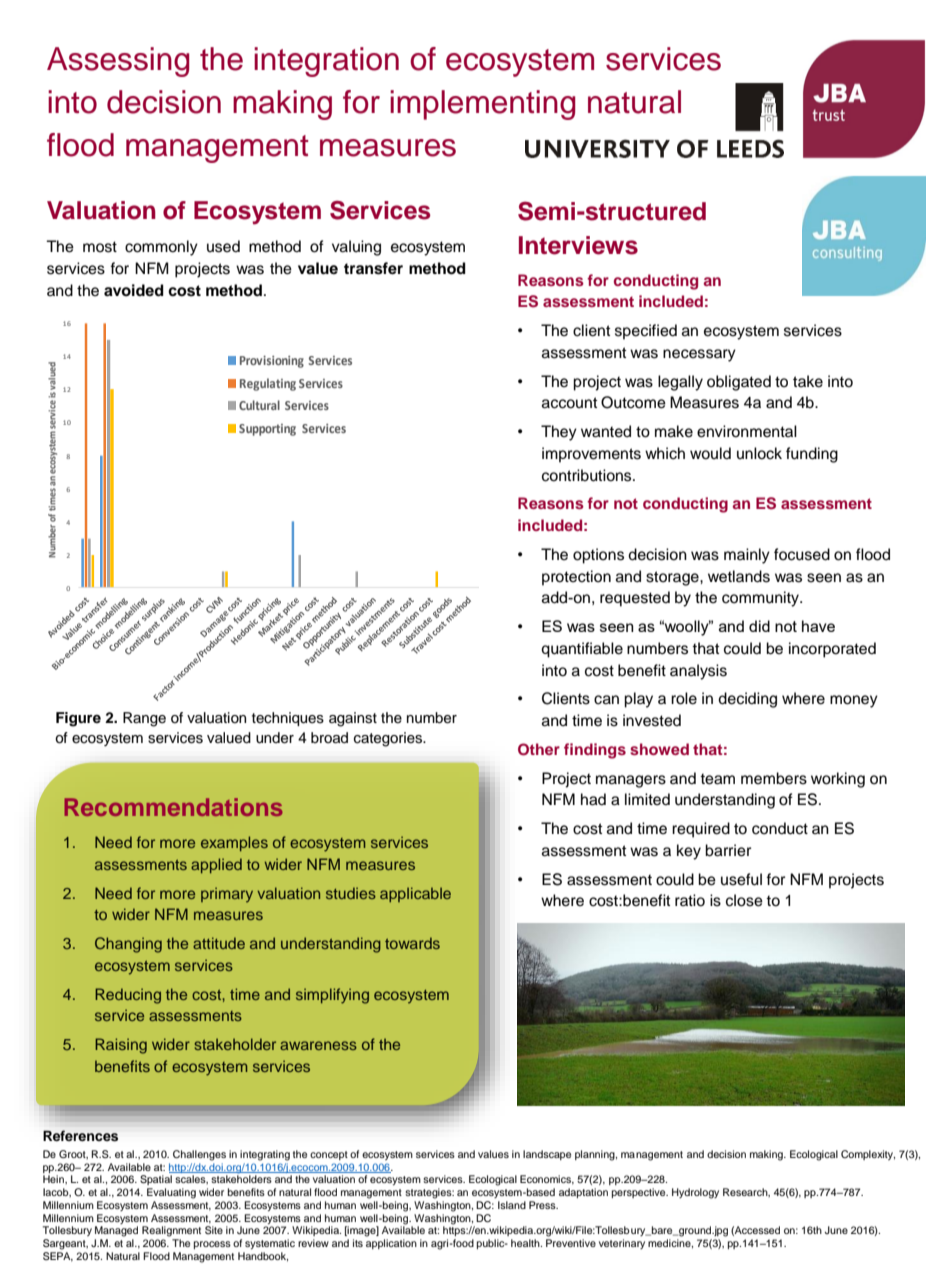 The height and width of the screenshot is (1270, 952). Describe the element at coordinates (759, 453) in the screenshot. I see `unlock` at that location.
